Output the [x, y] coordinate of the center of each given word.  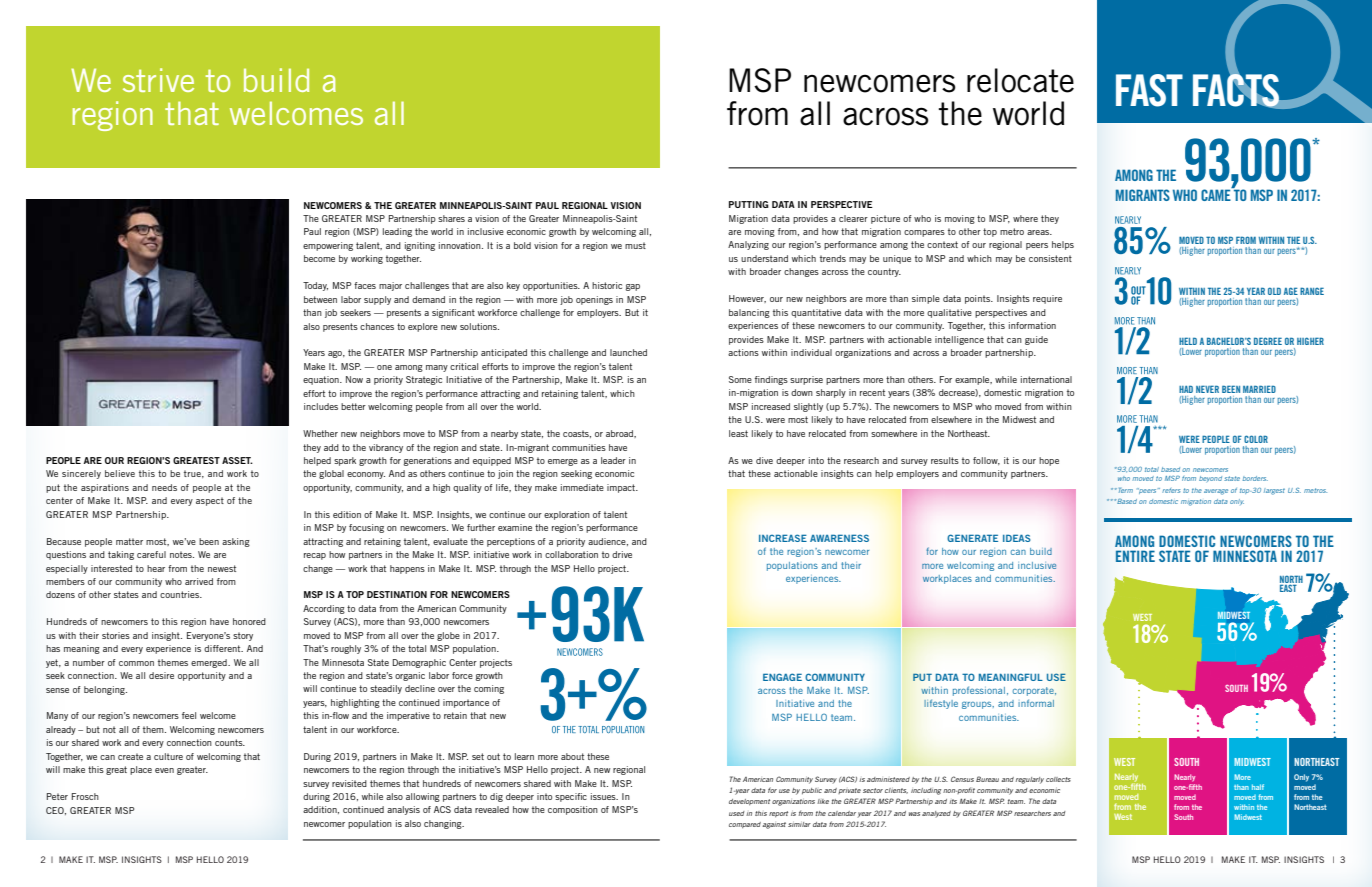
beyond [1210, 479]
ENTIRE [1135, 556]
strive [158, 80]
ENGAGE [782, 677]
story [243, 636]
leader [613, 460]
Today [315, 286]
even [164, 770]
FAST [1149, 90]
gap [632, 287]
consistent [1050, 258]
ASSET [237, 460]
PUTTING [749, 204]
